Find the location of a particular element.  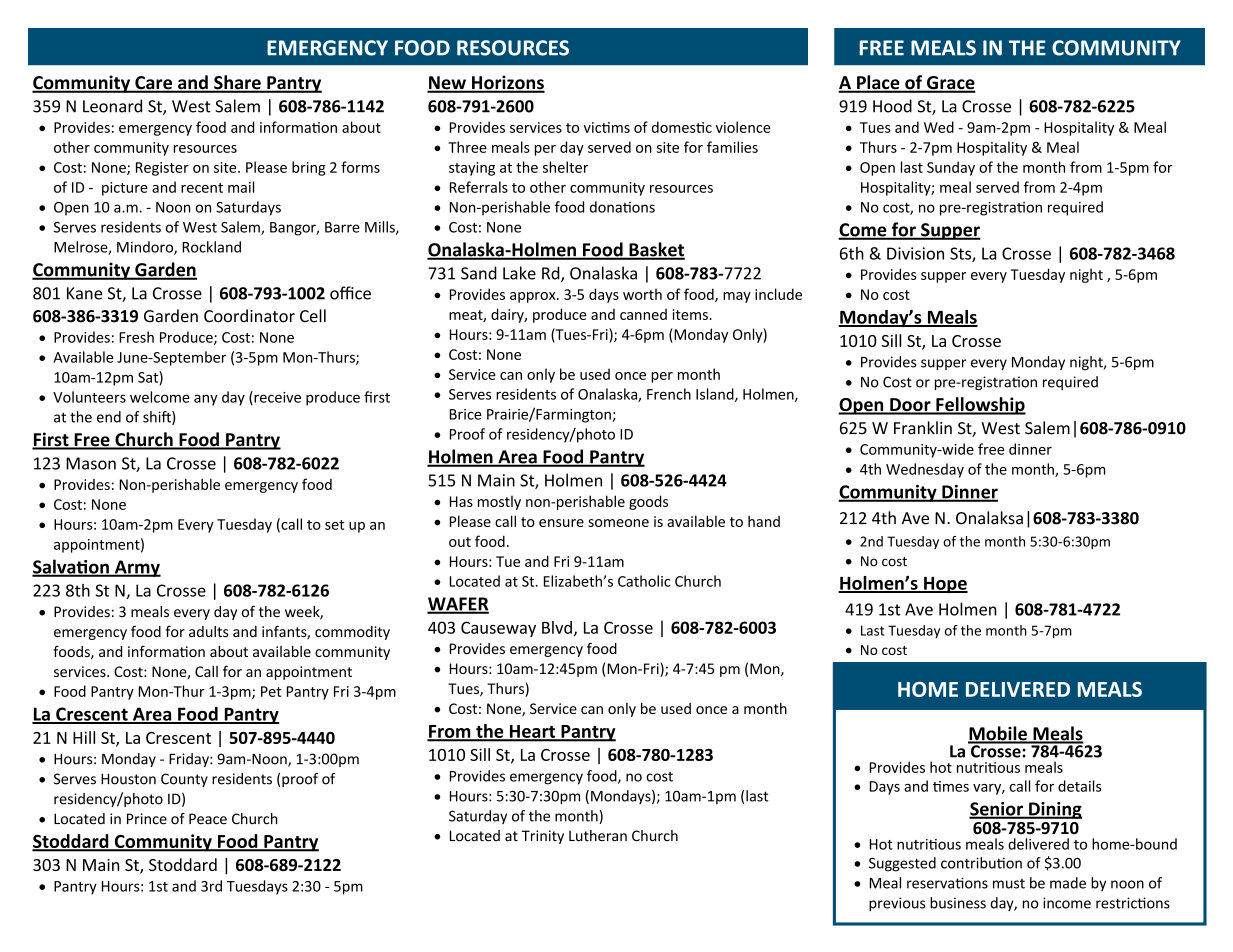

Peace is located at coordinates (208, 819).
